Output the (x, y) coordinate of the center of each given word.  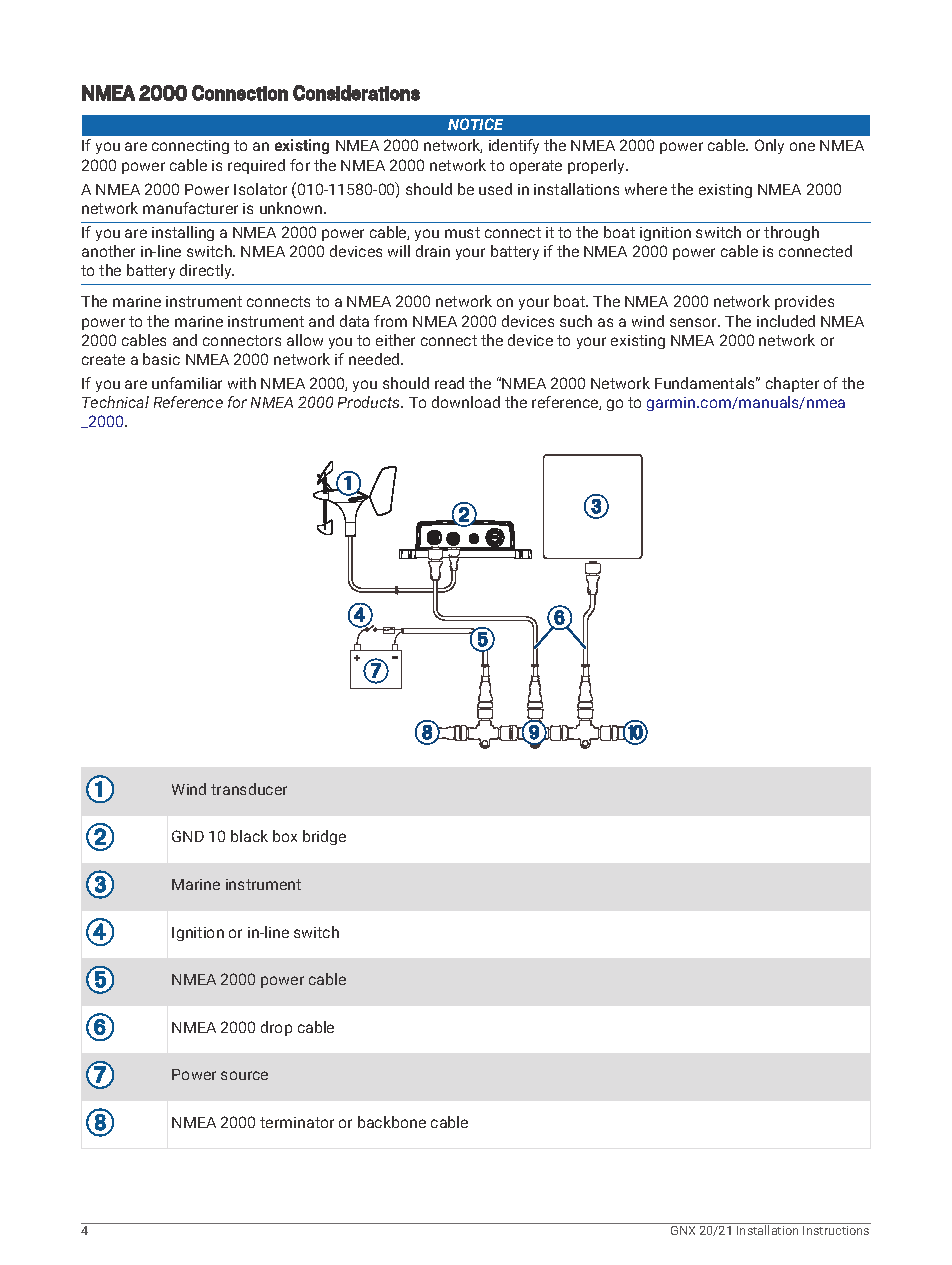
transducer (249, 789)
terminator (297, 1122)
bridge (324, 837)
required (256, 166)
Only (769, 146)
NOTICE (475, 124)
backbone (392, 1122)
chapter (792, 384)
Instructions (836, 1230)
